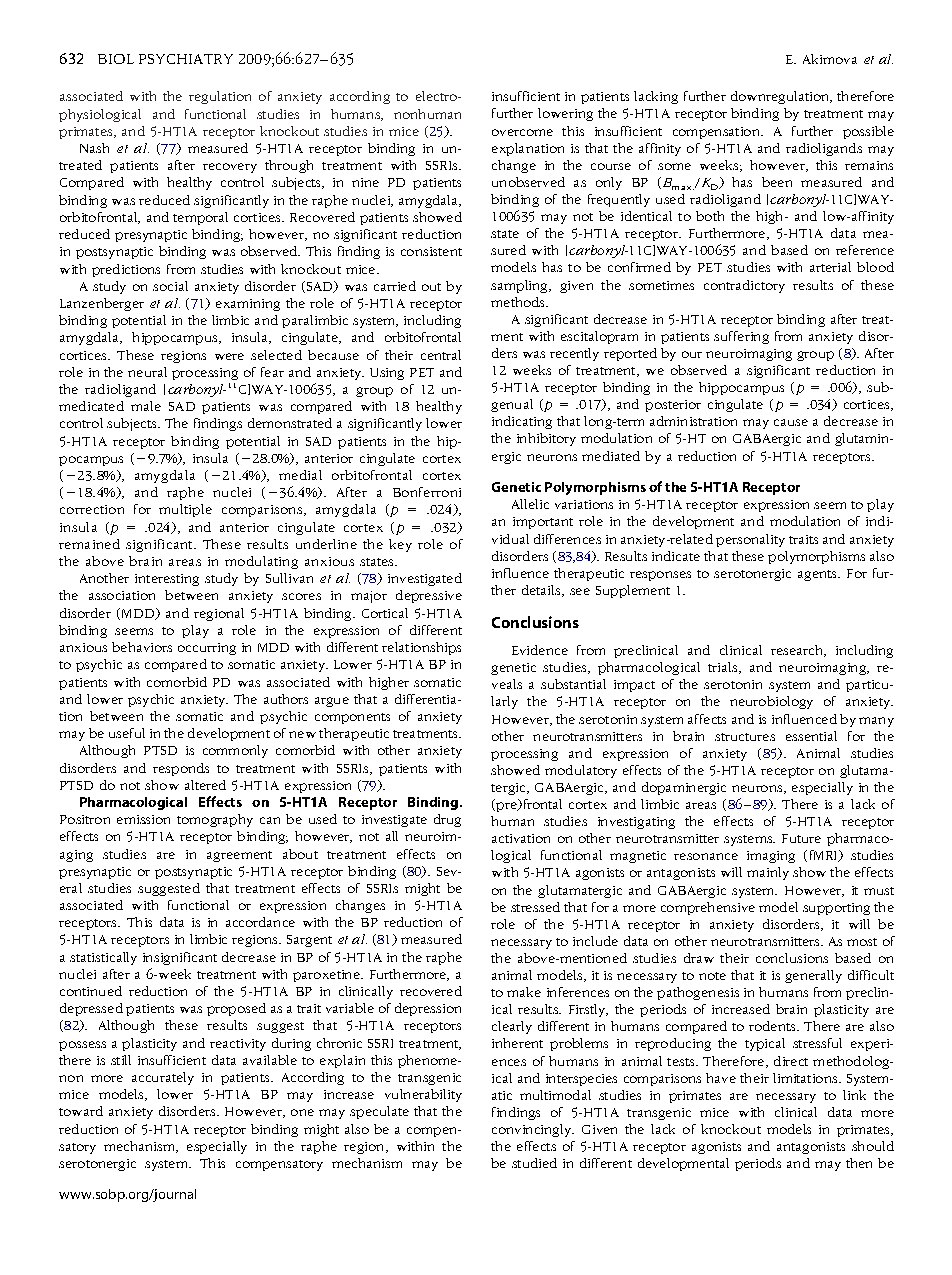 Image resolution: width=952 pixels, height=1275 pixels. I want to click on link, so click(854, 1095).
